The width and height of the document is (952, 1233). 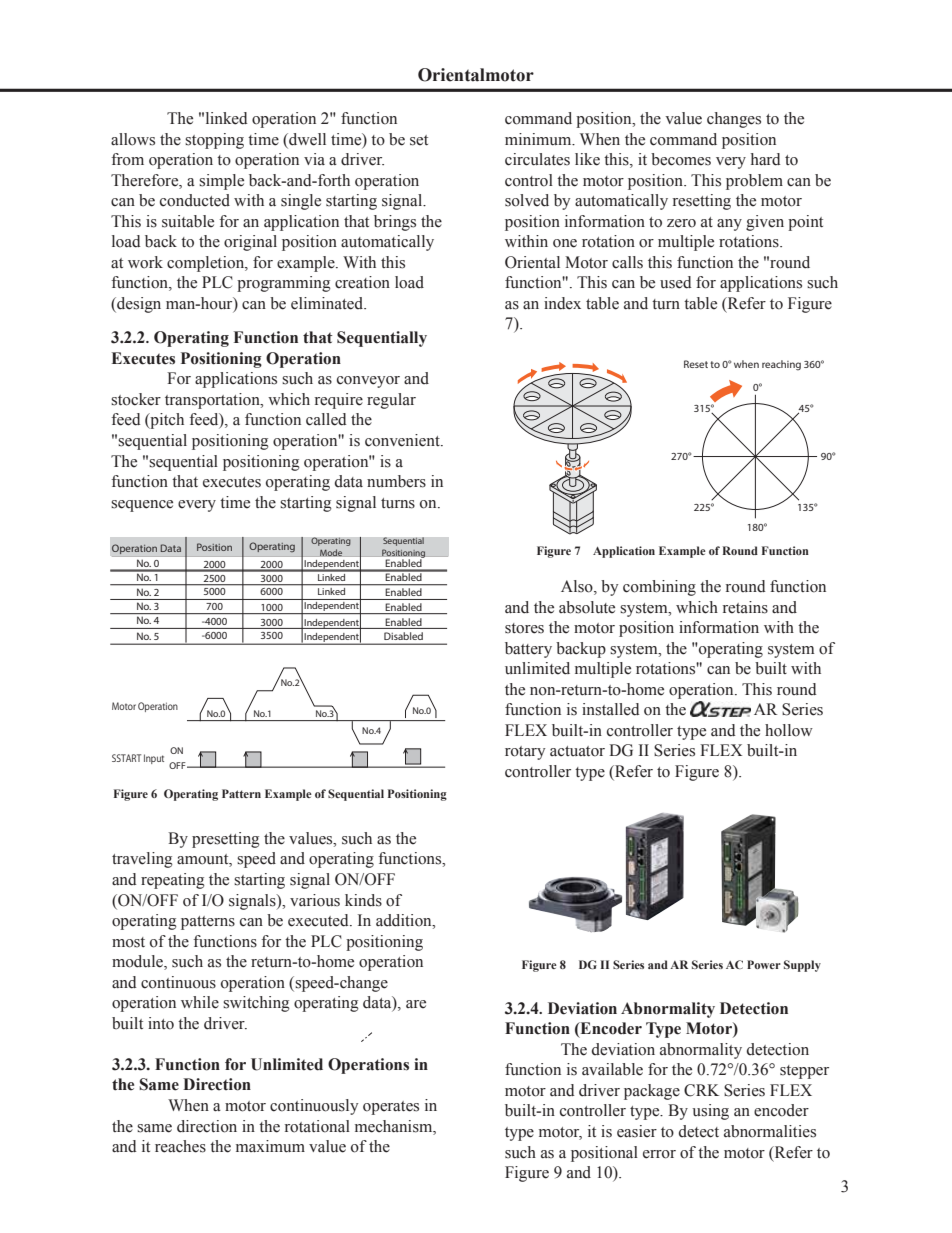 I want to click on regular, so click(x=391, y=401).
